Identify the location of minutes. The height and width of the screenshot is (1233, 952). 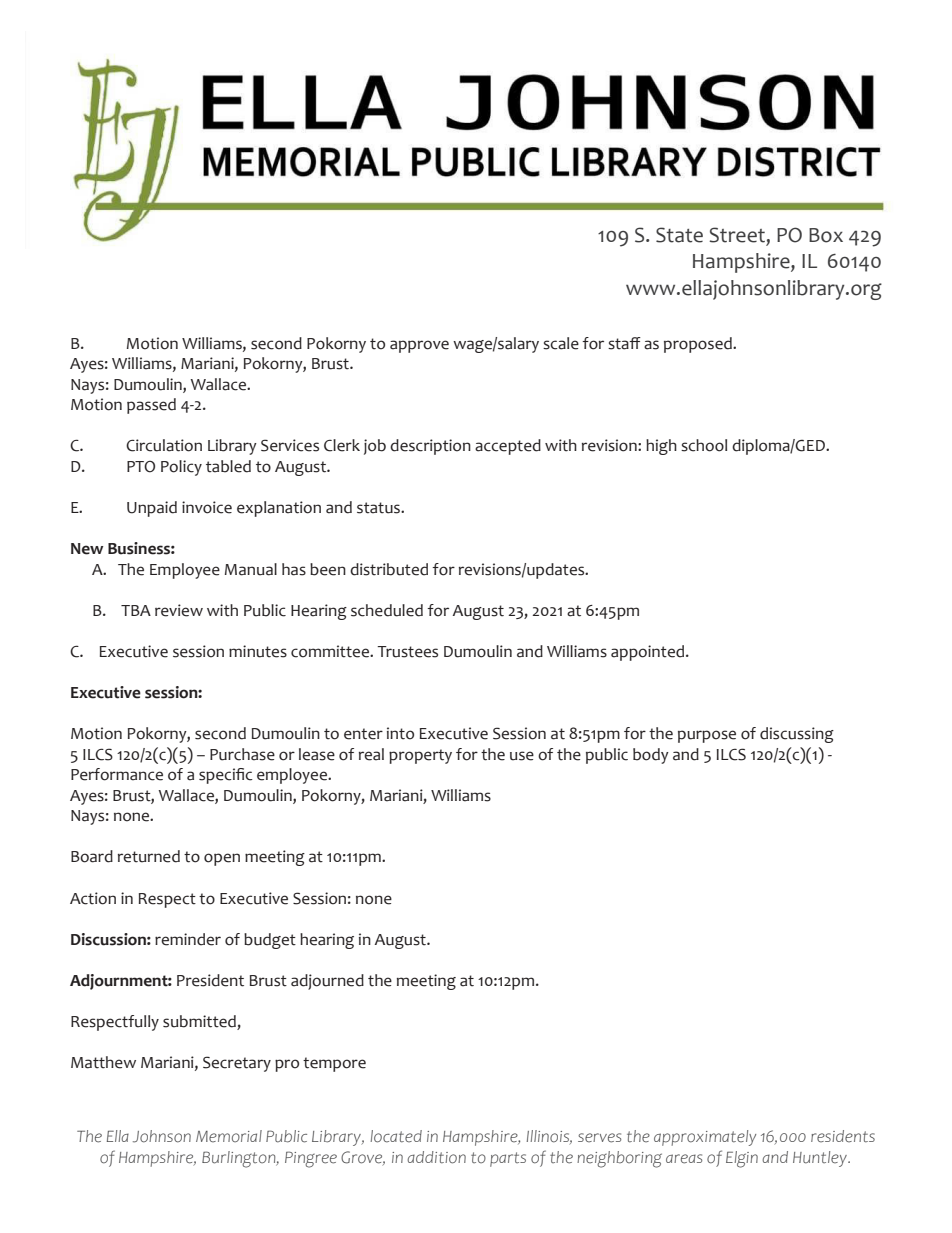
(258, 651).
